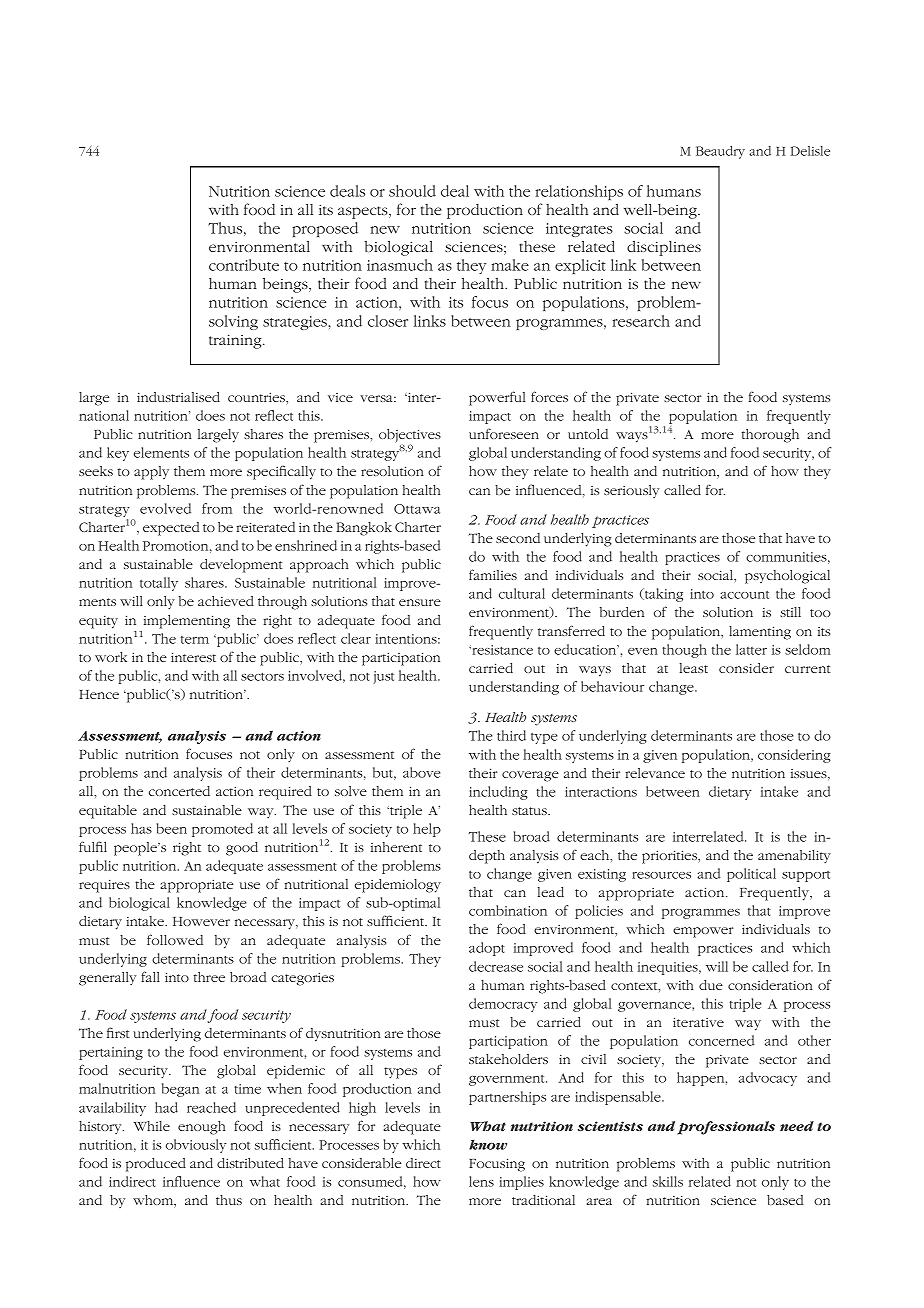 This screenshot has width=924, height=1308. I want to click on followed, so click(175, 939).
